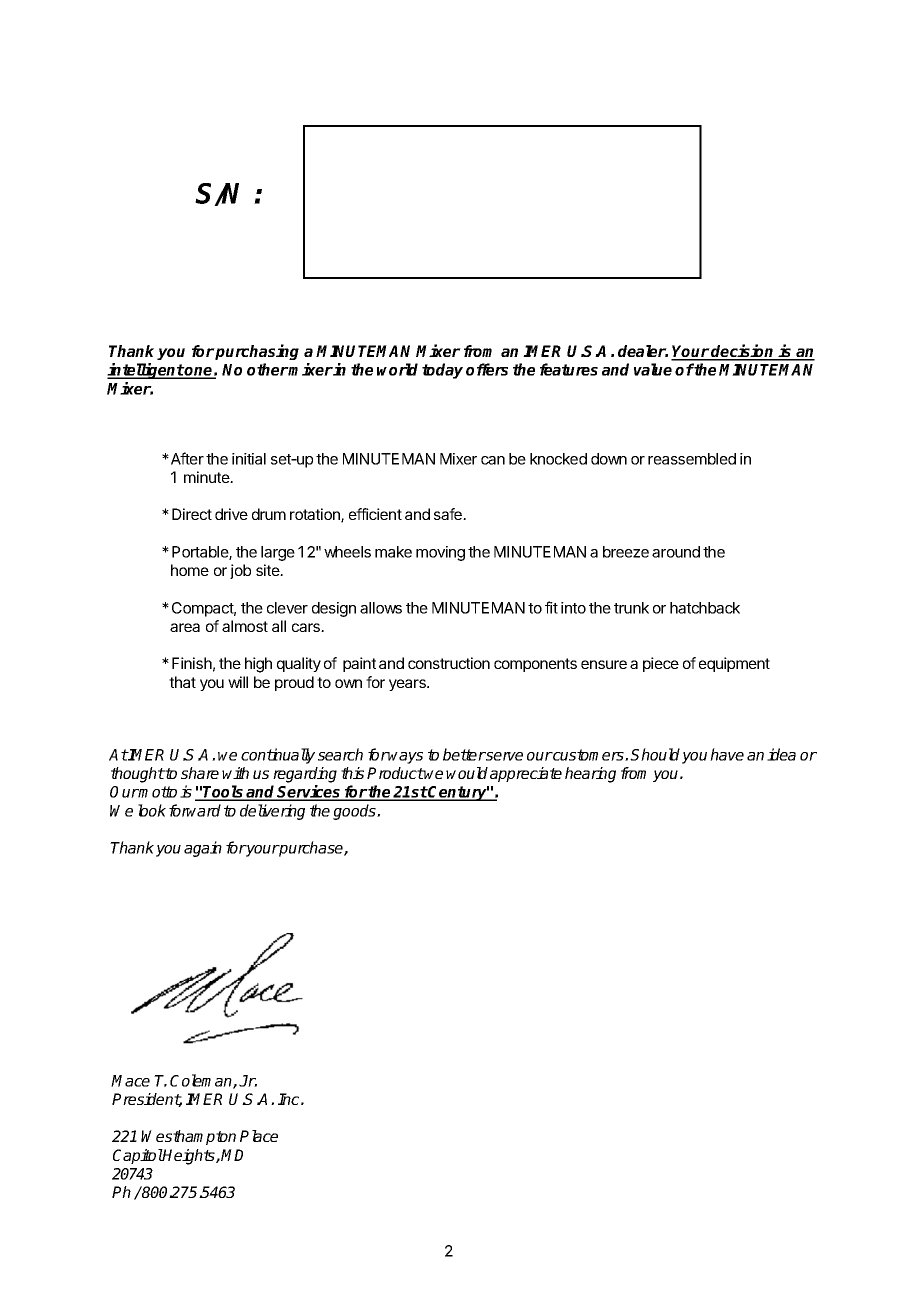 This screenshot has height=1307, width=924. I want to click on Coleman, so click(202, 1081).
